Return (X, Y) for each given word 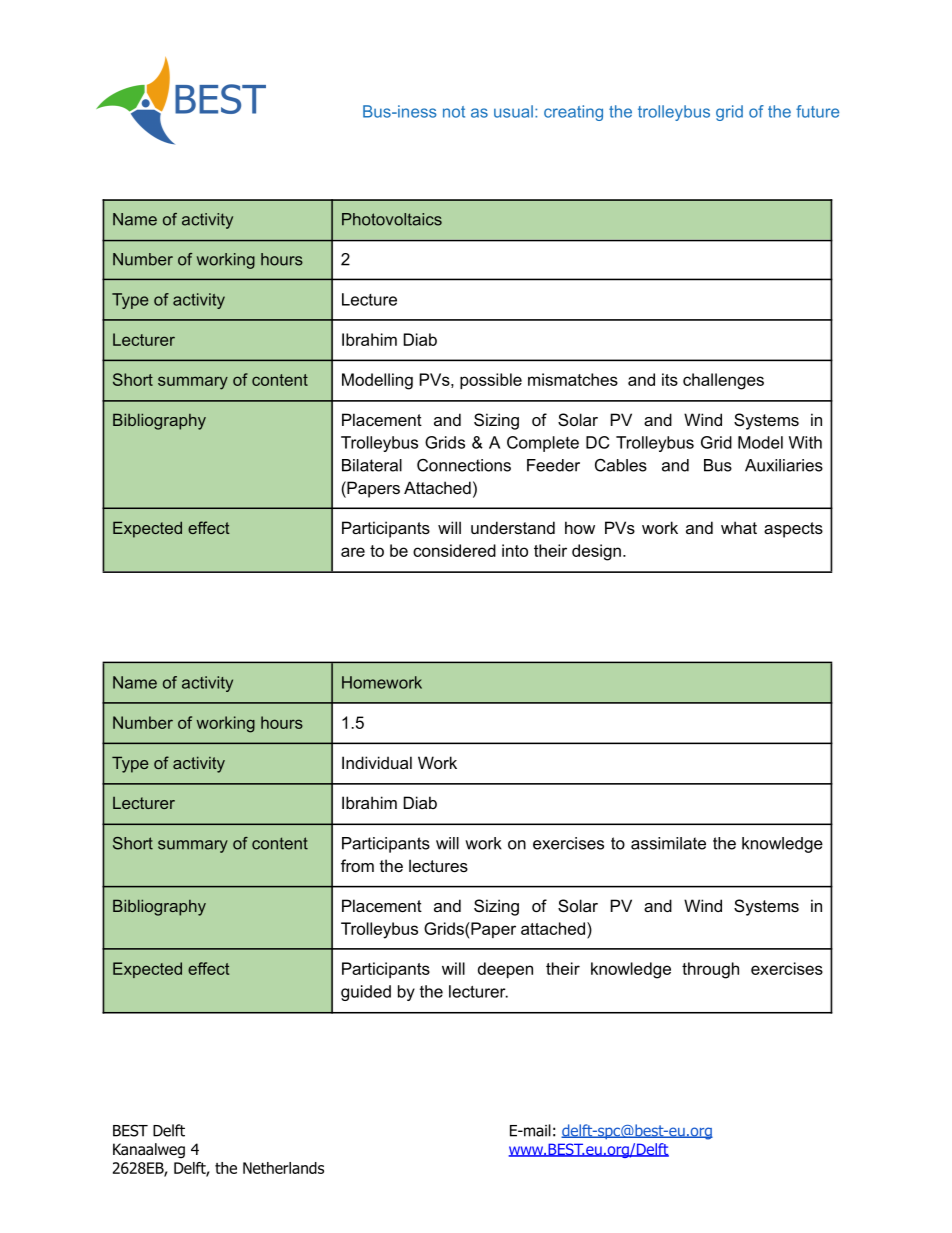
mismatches (573, 379)
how (580, 527)
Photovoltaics (392, 219)
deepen (505, 970)
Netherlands (283, 1168)
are (353, 552)
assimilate (668, 843)
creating (573, 113)
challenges (723, 381)
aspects (793, 530)
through (710, 970)
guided (366, 993)
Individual (377, 762)
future (817, 111)
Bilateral (372, 465)
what (739, 527)
